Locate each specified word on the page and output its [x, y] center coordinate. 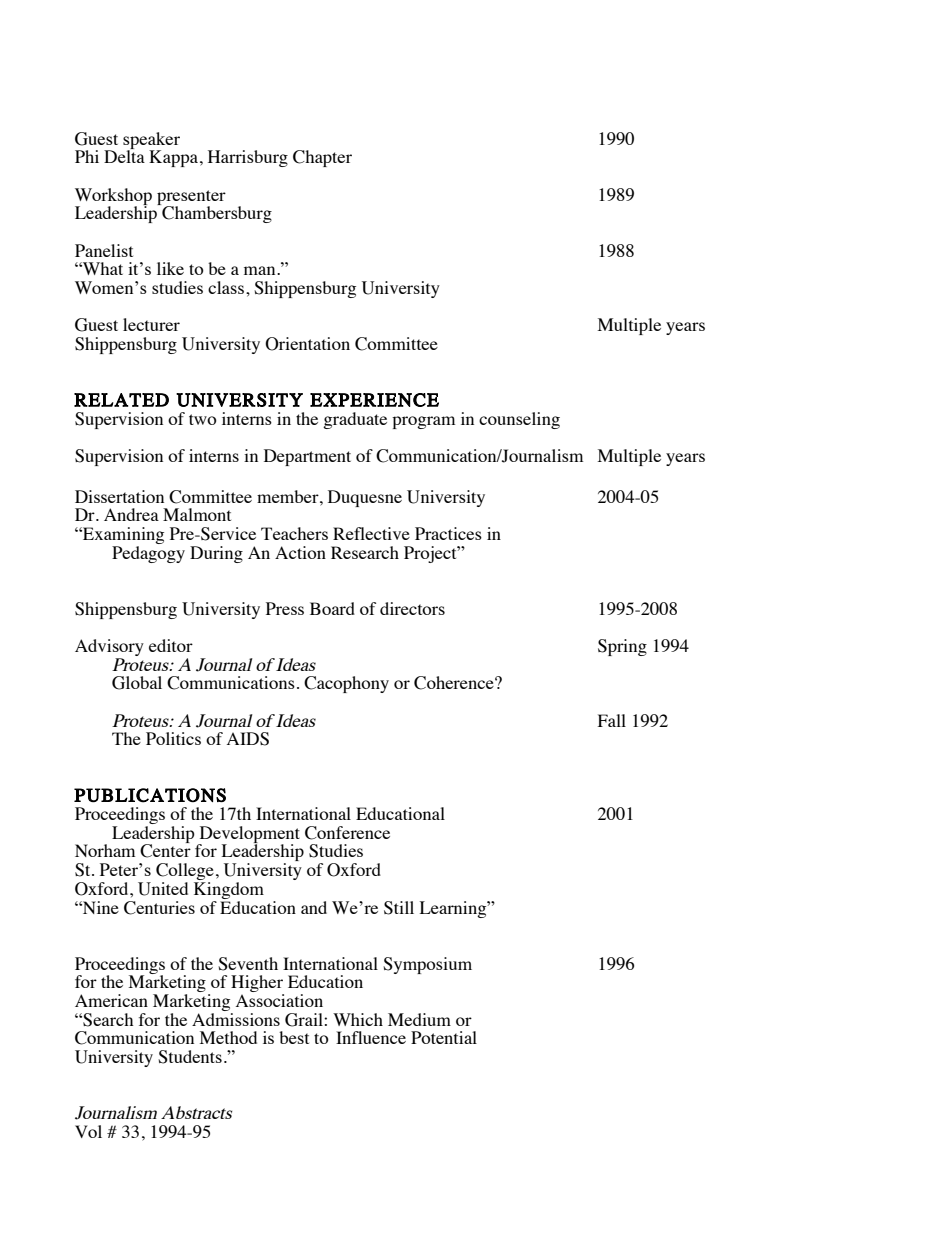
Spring [622, 647]
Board [332, 608]
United [163, 889]
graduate [355, 420]
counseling [519, 420]
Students [190, 1057]
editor [171, 645]
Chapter [322, 158]
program [423, 422]
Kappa [173, 158]
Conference [347, 833]
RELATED [121, 400]
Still [399, 908]
